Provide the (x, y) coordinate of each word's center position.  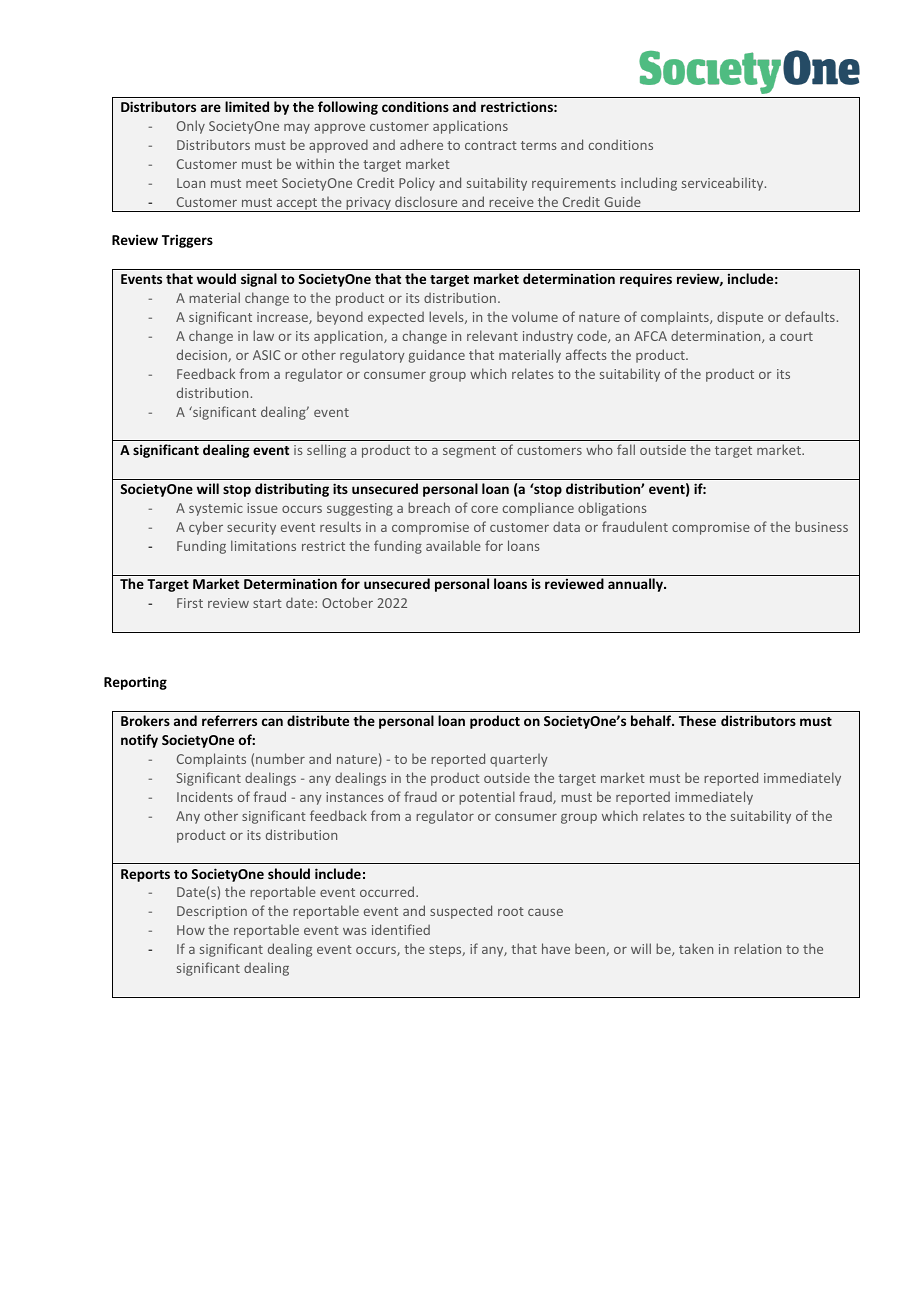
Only (191, 127)
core (484, 509)
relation (757, 948)
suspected (461, 912)
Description (212, 912)
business (821, 526)
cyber (206, 528)
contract (491, 145)
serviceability (724, 184)
